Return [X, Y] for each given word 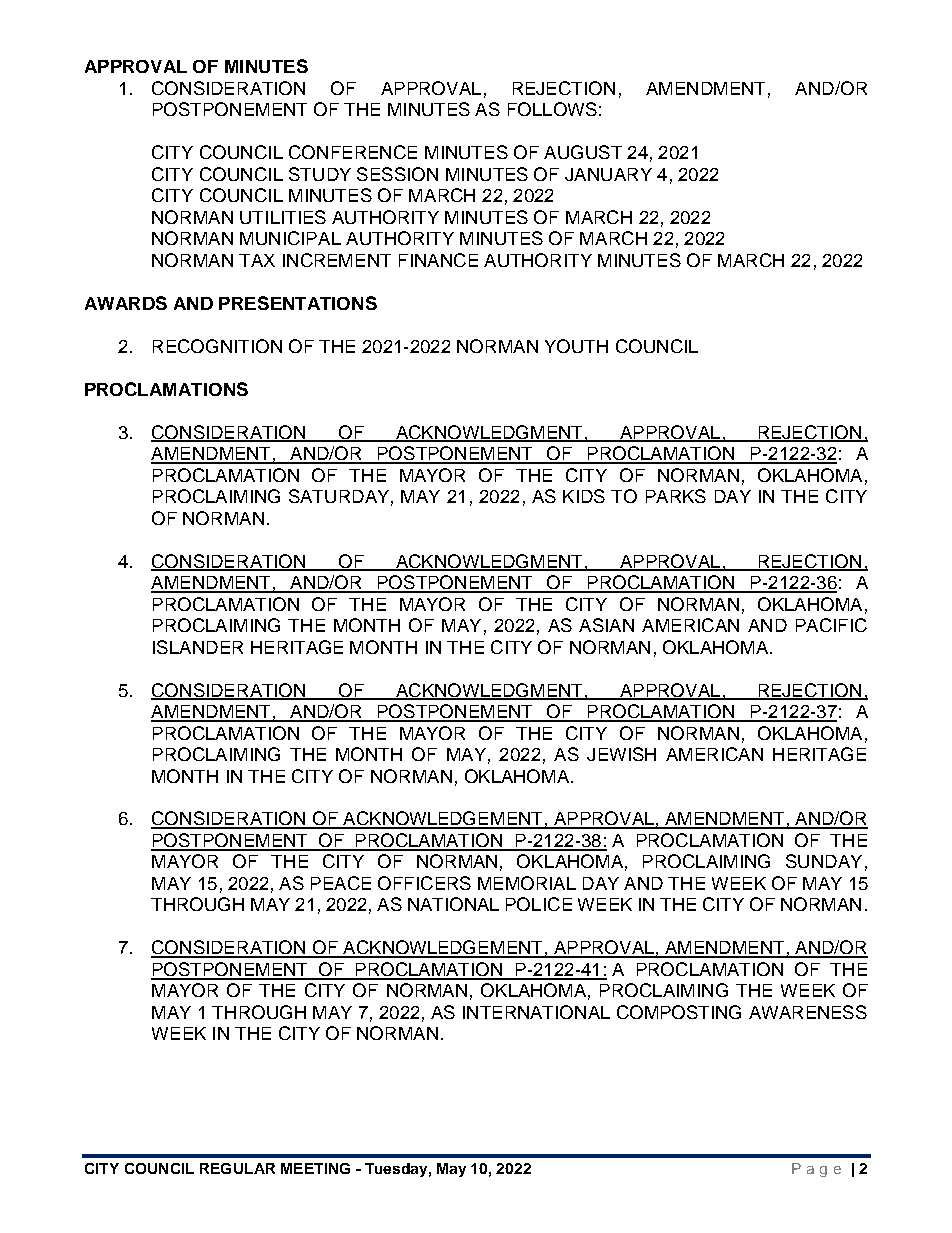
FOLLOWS [552, 109]
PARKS [676, 496]
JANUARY [608, 174]
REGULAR [237, 1168]
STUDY [320, 174]
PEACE [341, 883]
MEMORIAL [527, 883]
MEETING [315, 1168]
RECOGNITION [217, 346]
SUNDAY [824, 861]
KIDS [584, 496]
